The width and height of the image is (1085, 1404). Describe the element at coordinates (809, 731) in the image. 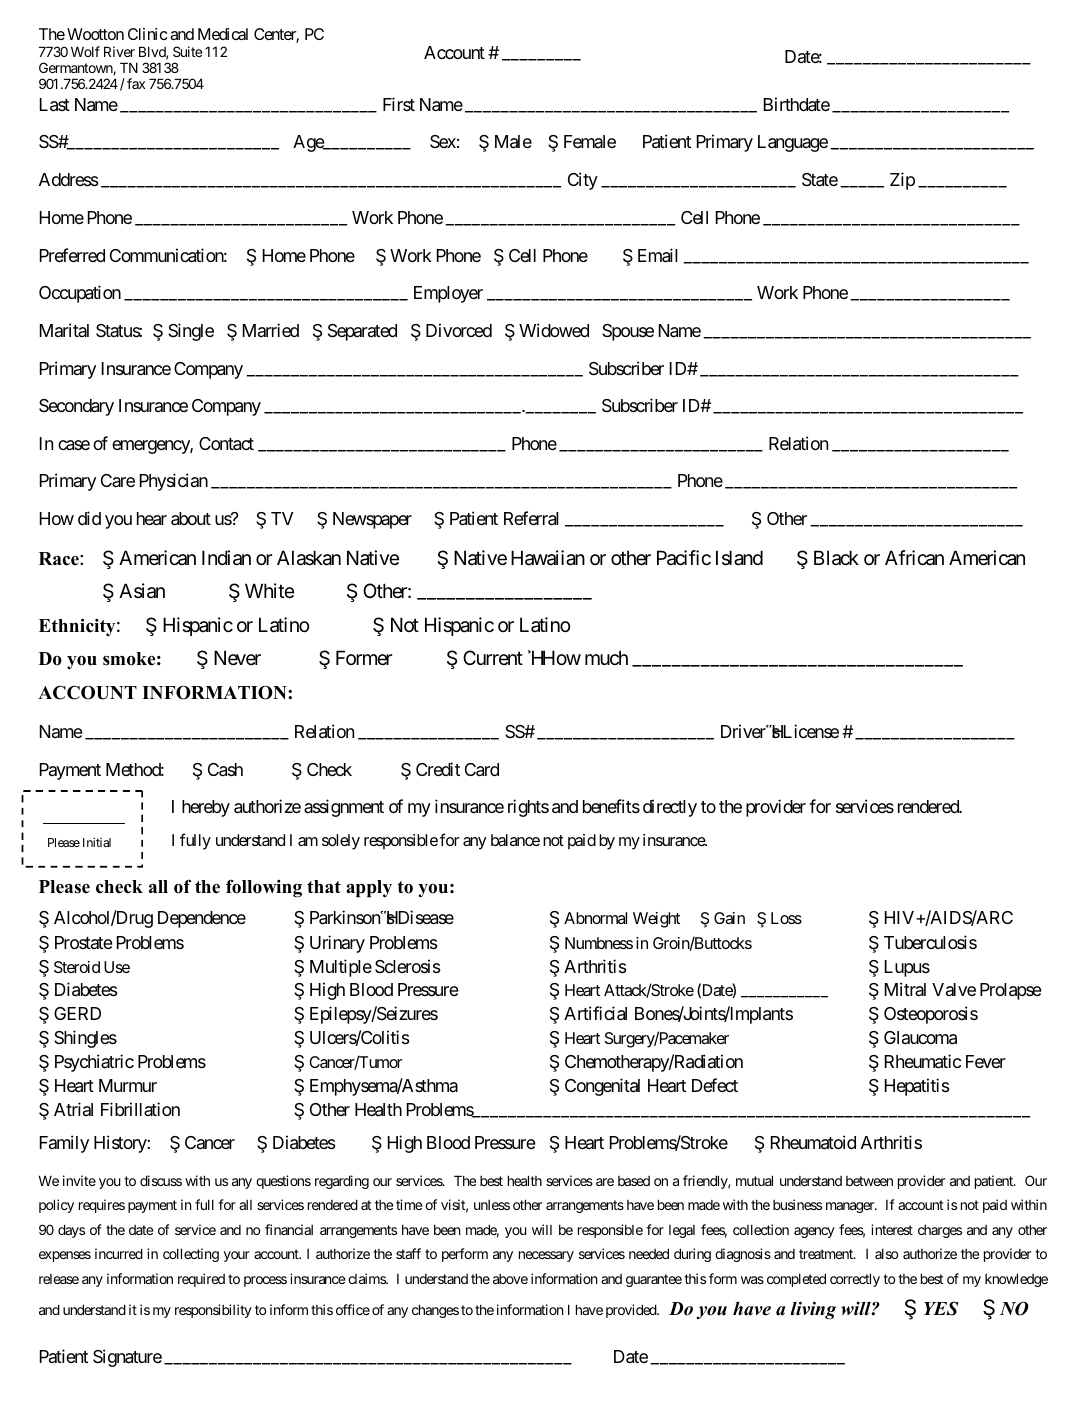

I see `License` at that location.
